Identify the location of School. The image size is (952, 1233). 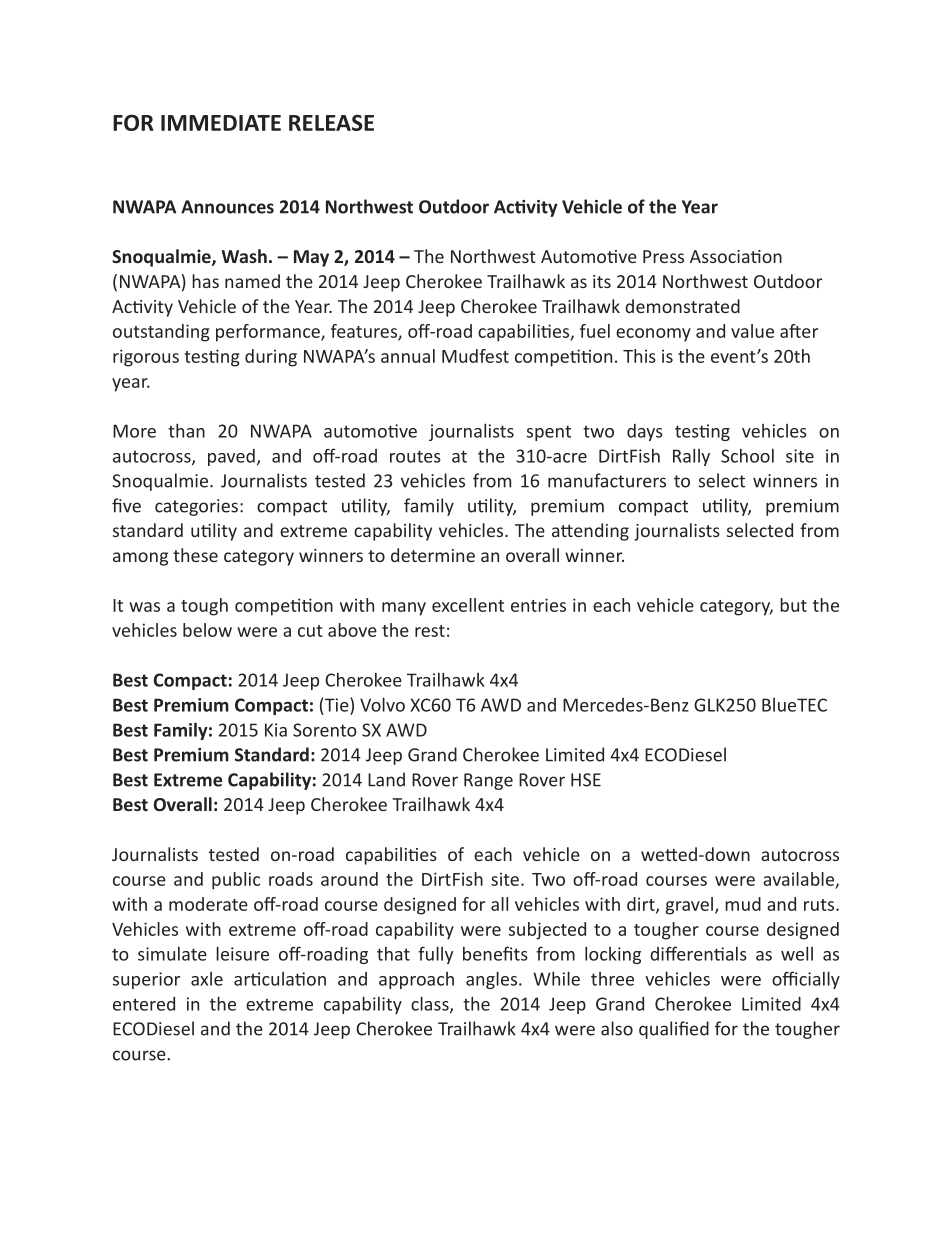
(747, 456).
